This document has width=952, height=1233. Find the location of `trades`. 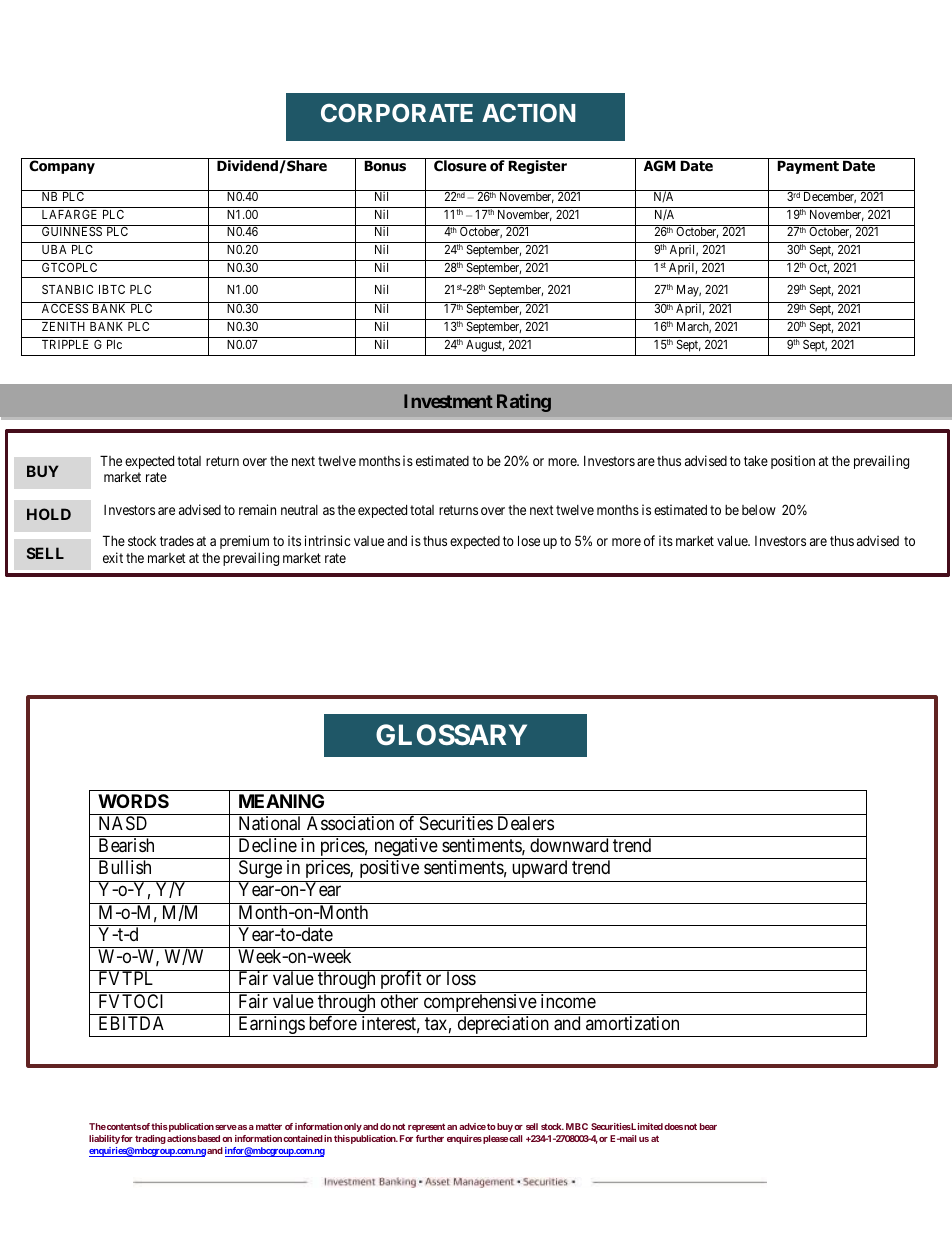

trades is located at coordinates (177, 541).
